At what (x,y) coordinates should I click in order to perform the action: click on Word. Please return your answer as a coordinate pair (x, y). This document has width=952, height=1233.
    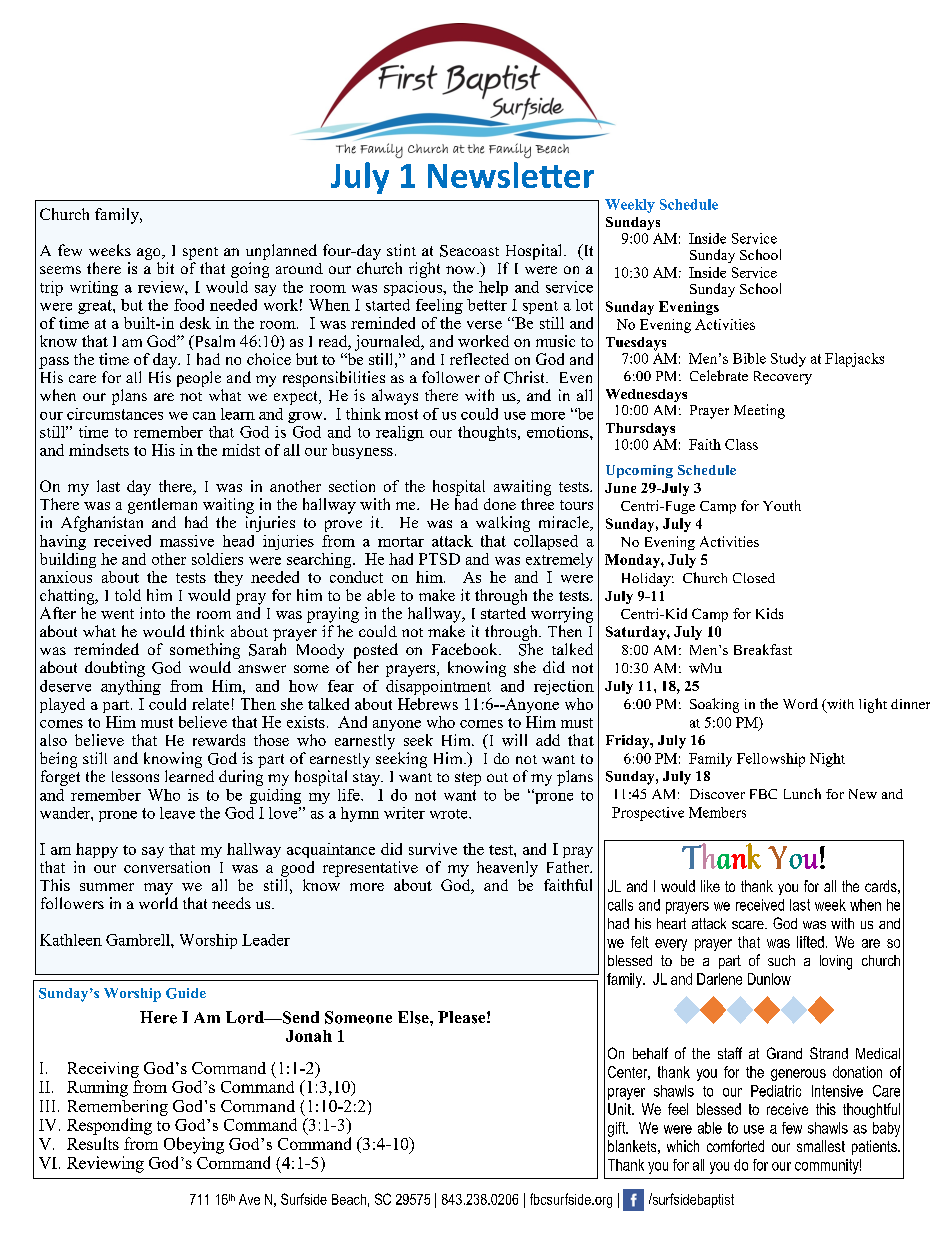
    Looking at the image, I should click on (800, 703).
